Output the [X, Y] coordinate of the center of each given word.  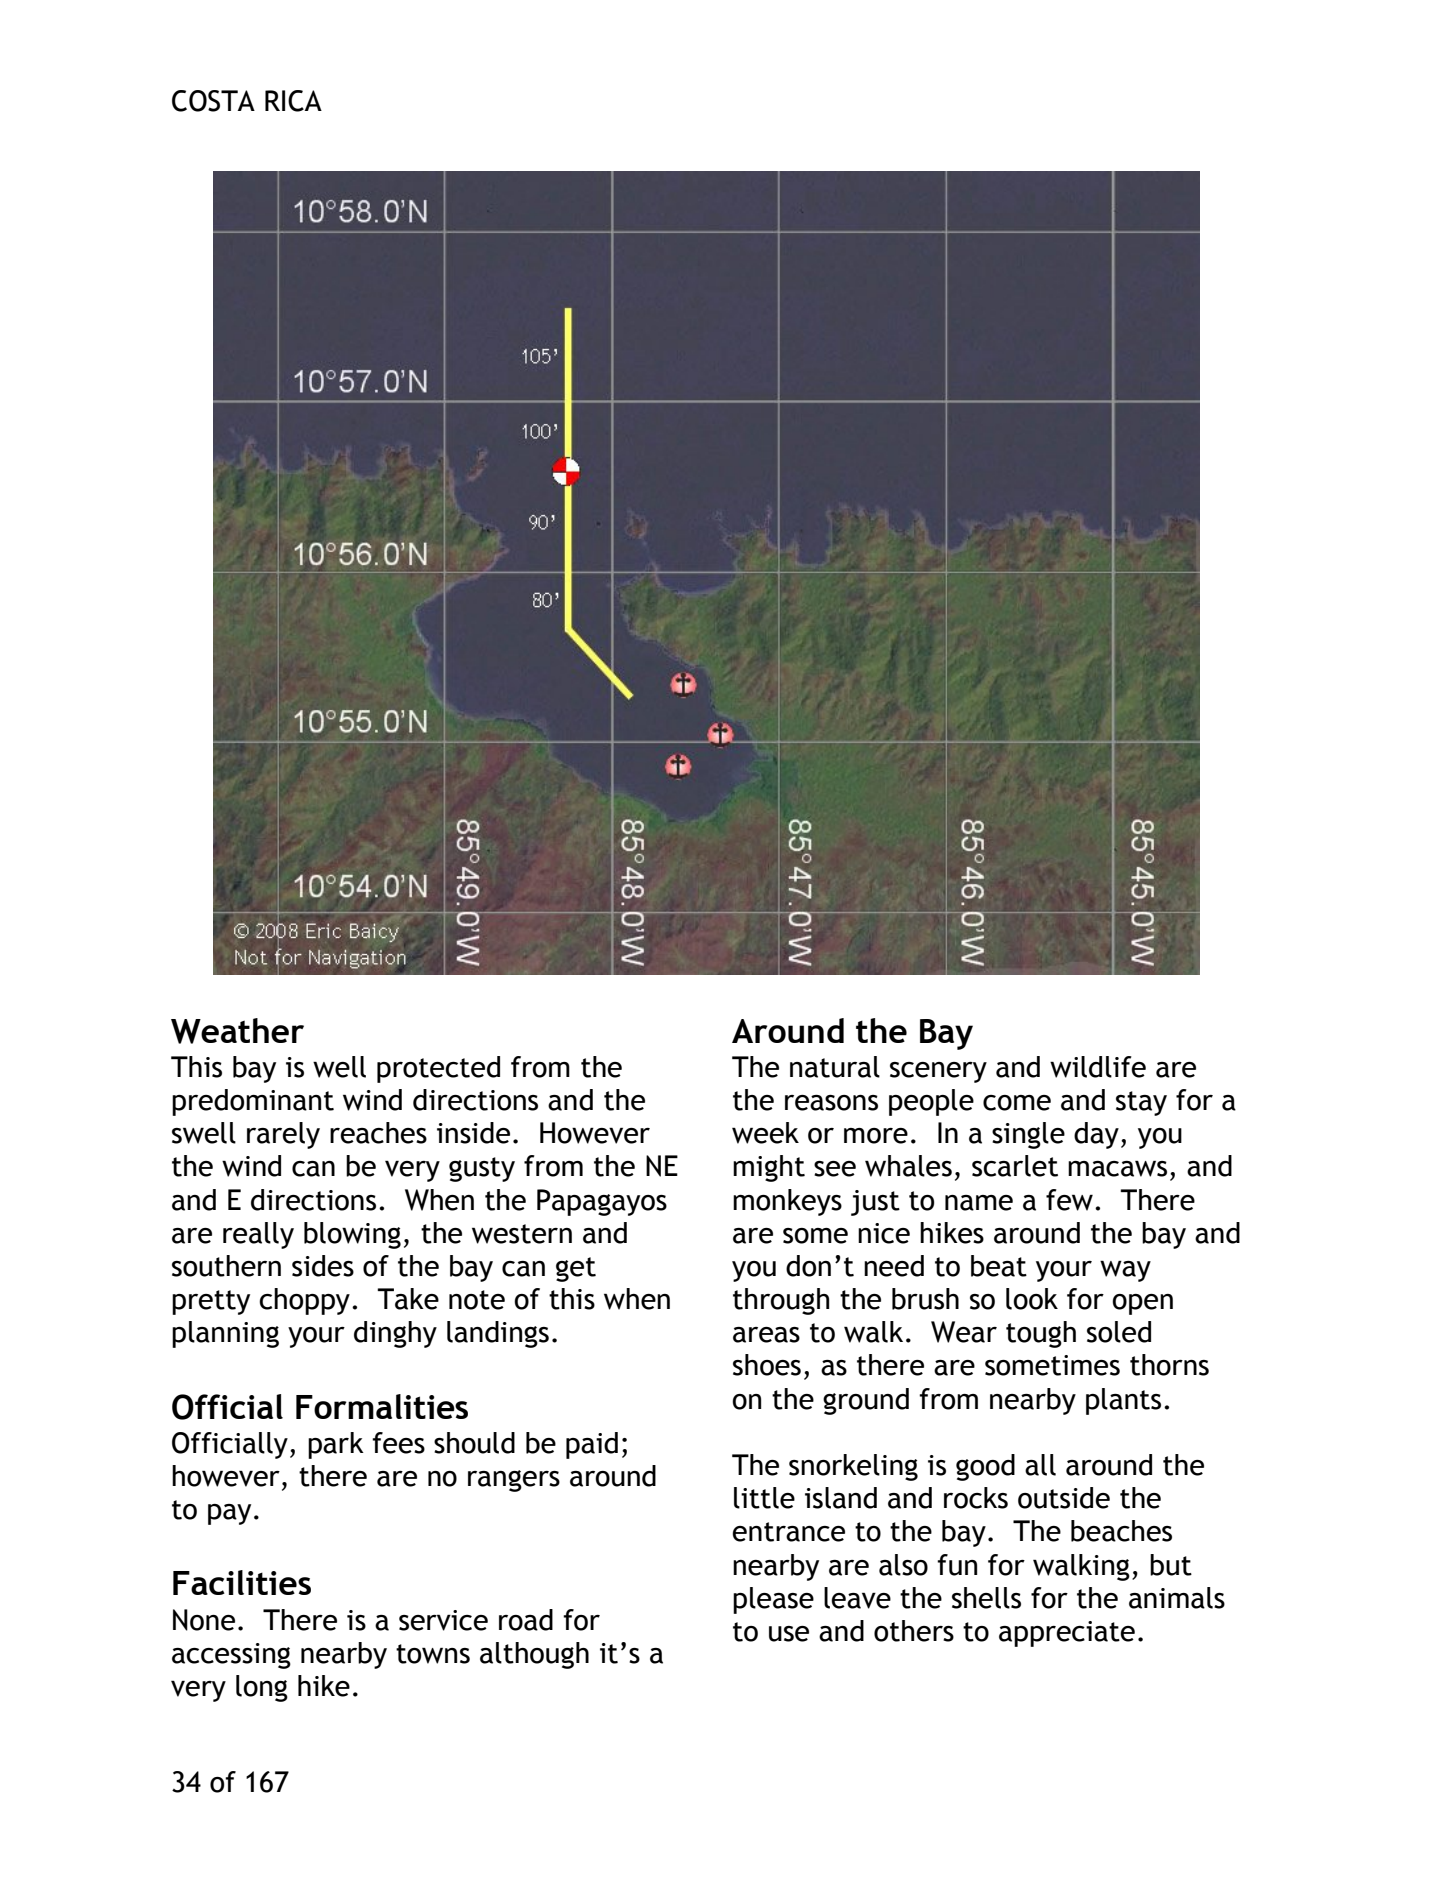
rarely [283, 1135]
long [262, 1688]
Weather [237, 1031]
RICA [293, 101]
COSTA [213, 101]
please [773, 1600]
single [1028, 1135]
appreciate [1067, 1634]
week [765, 1133]
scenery [938, 1072]
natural [835, 1067]
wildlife [1098, 1067]
